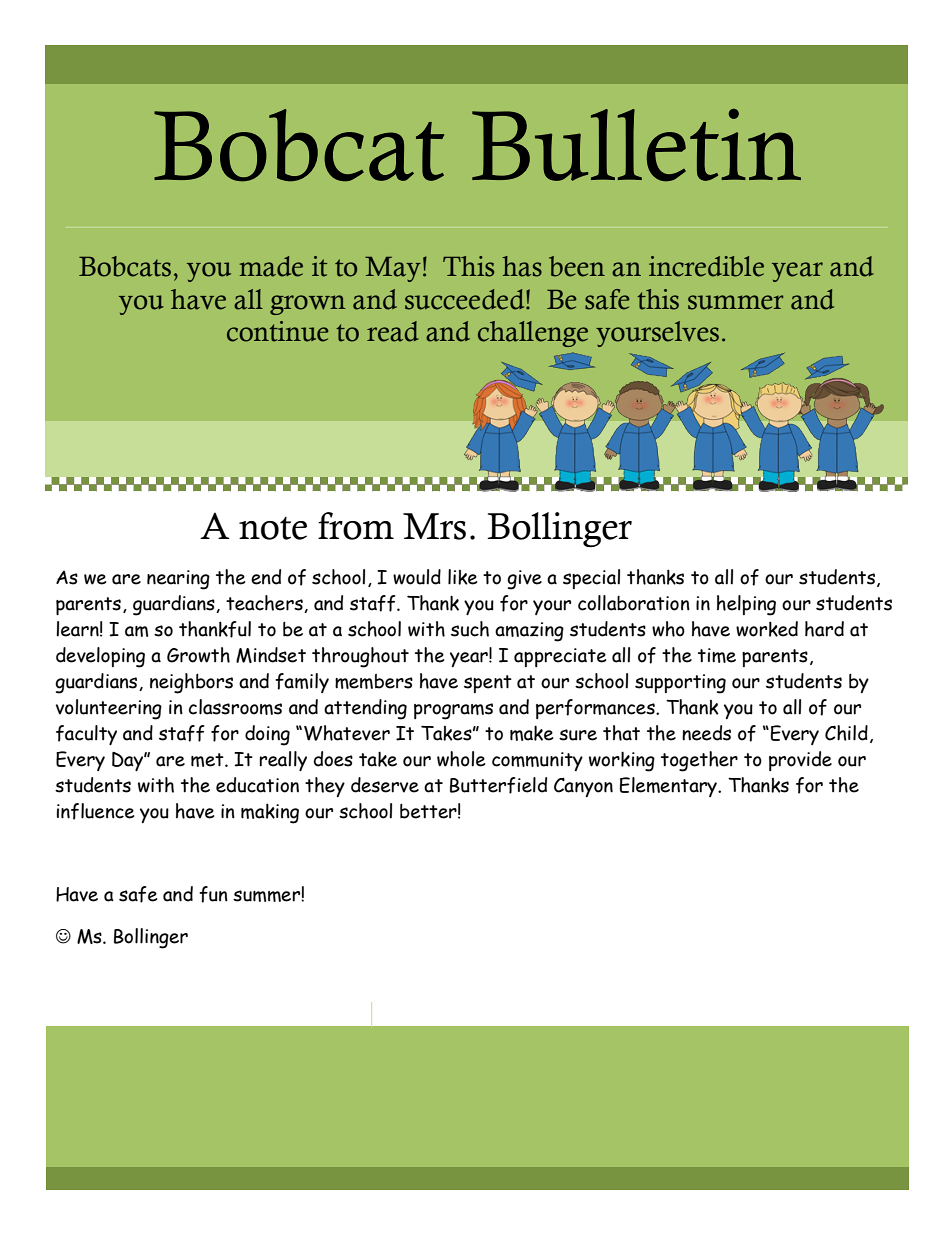 Image resolution: width=952 pixels, height=1233 pixels. I want to click on incredible, so click(706, 266).
